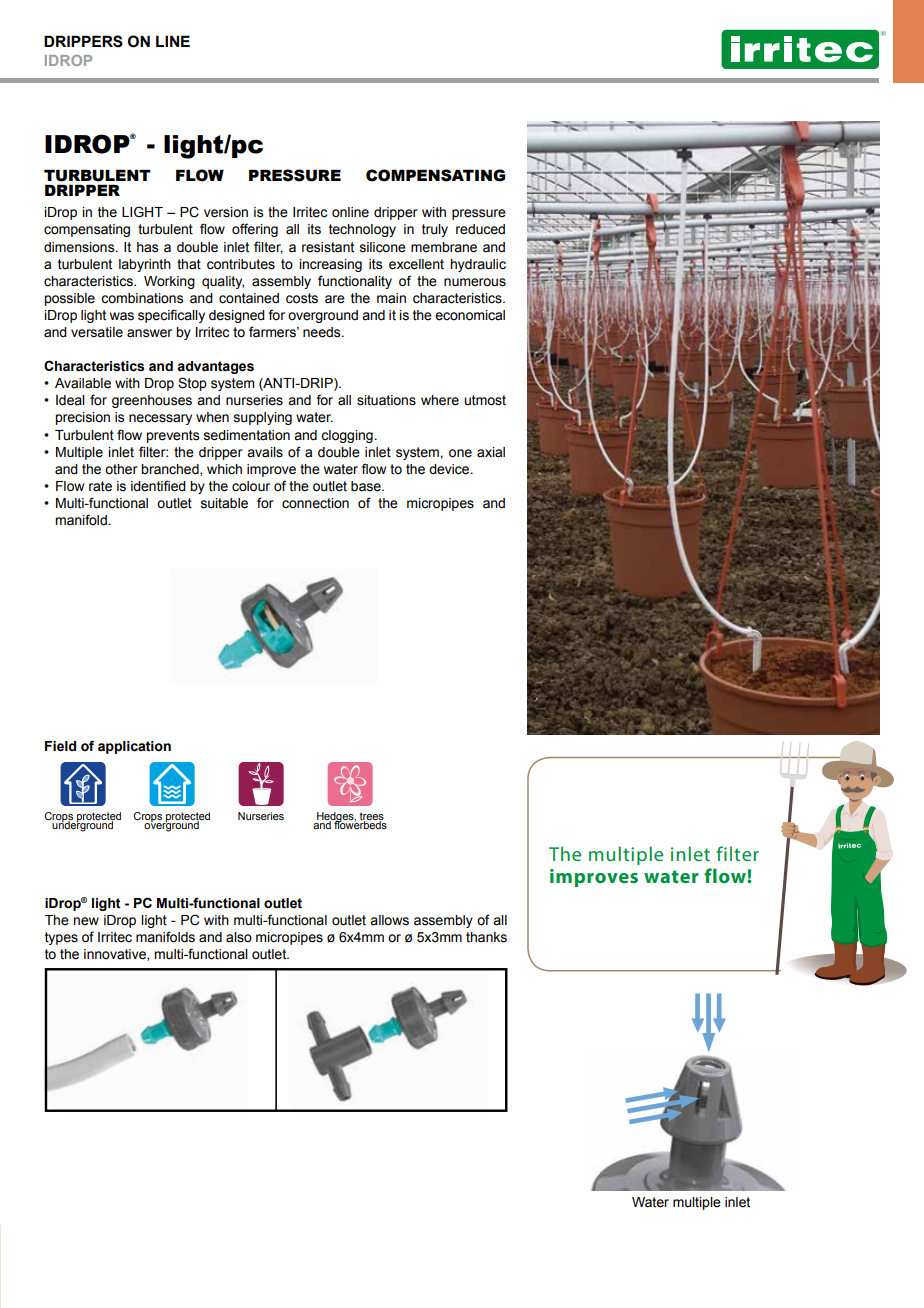 This screenshot has height=1308, width=924. I want to click on innovative, so click(116, 955).
